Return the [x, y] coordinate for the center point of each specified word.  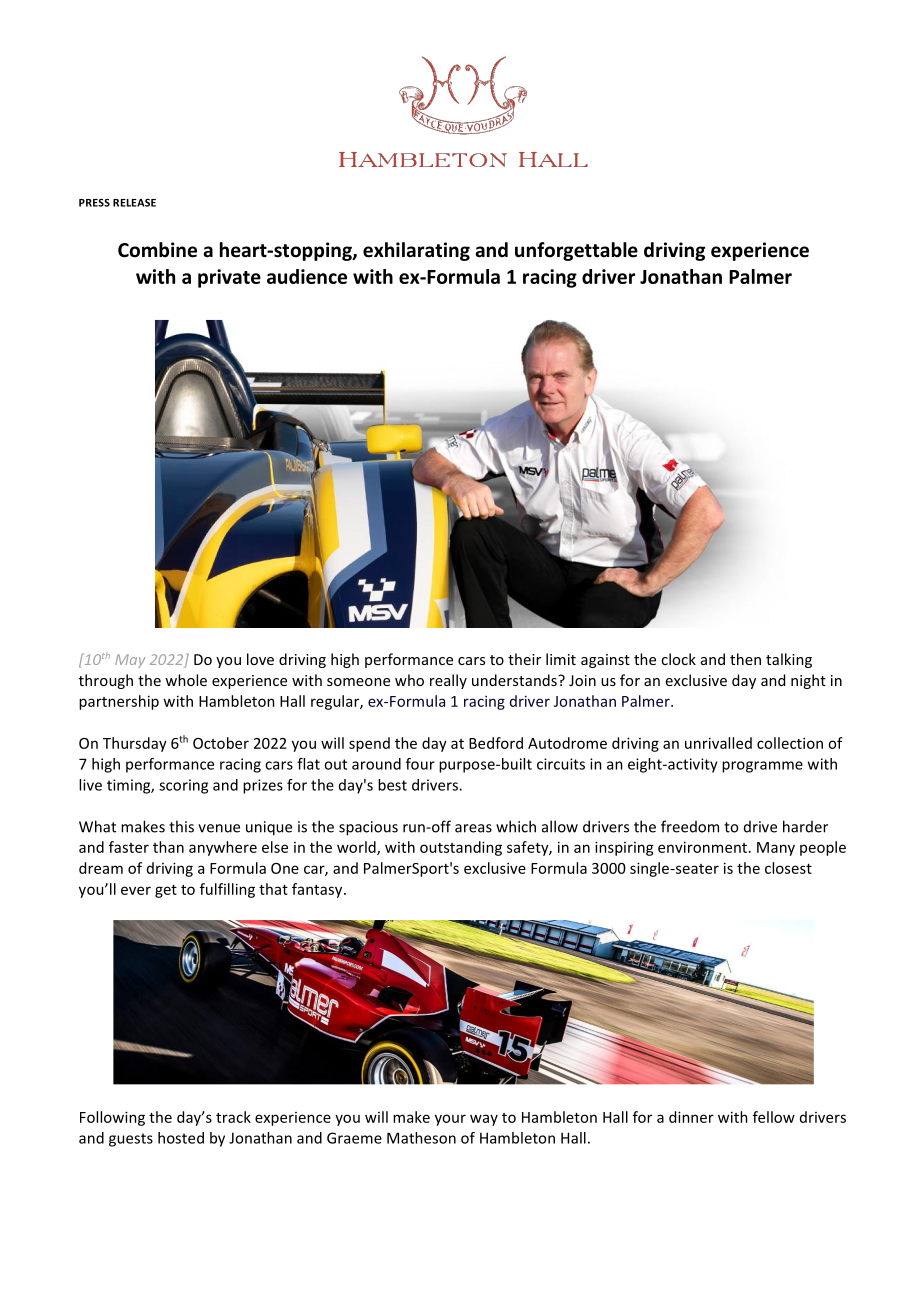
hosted [181, 1138]
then [745, 659]
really [448, 681]
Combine [157, 250]
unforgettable [576, 251]
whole [186, 680]
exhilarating [416, 251]
